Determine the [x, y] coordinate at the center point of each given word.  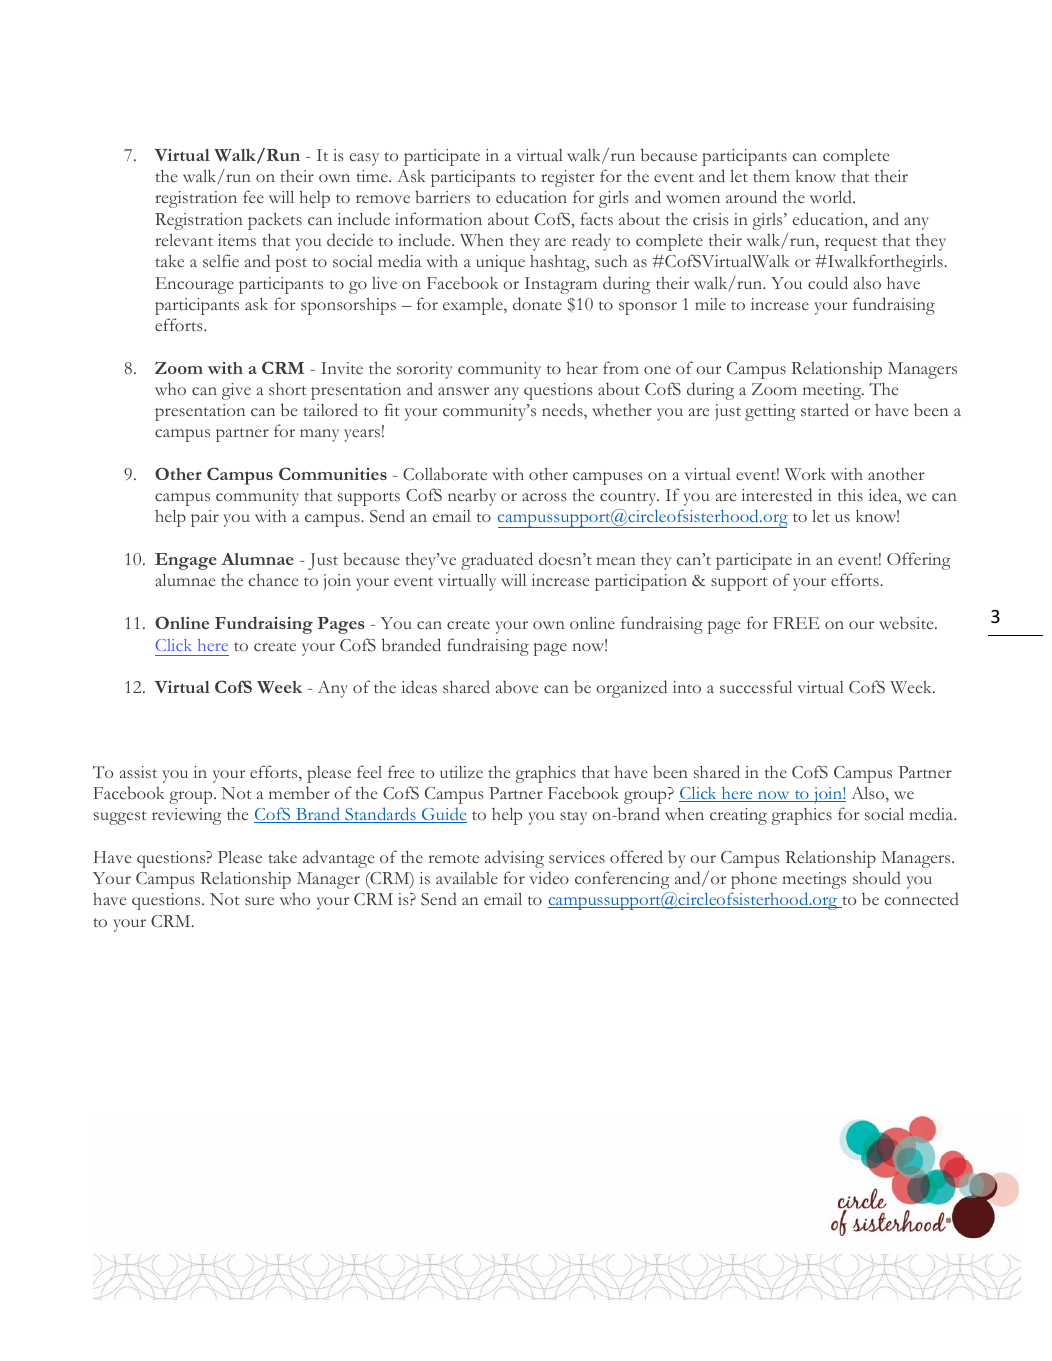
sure [259, 901]
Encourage [194, 285]
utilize [461, 772]
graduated [497, 561]
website [907, 623]
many [319, 435]
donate [537, 304]
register [568, 178]
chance [273, 580]
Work [805, 474]
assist [138, 772]
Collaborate [445, 473]
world [832, 196]
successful [756, 687]
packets [275, 221]
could [828, 282]
